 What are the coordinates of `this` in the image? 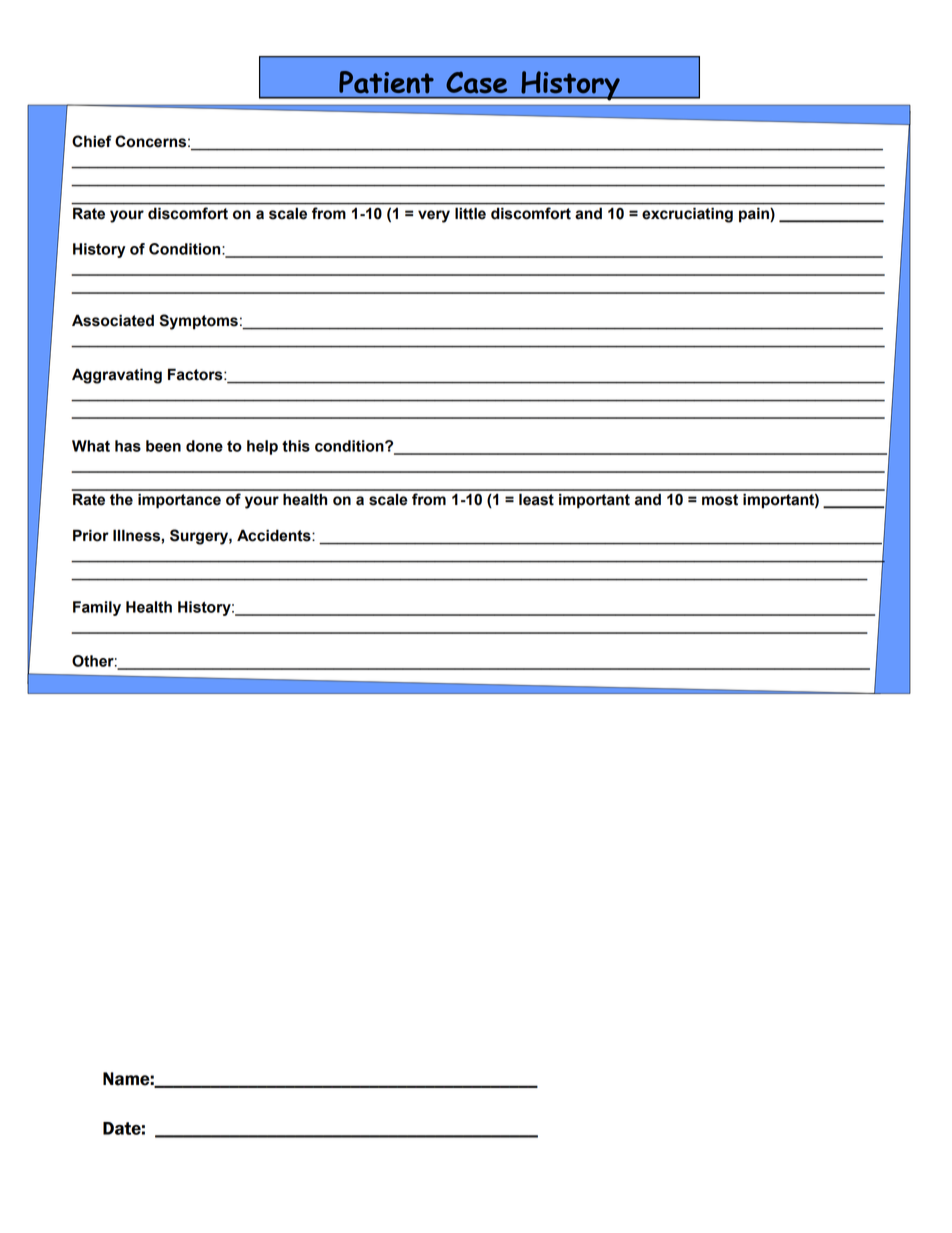 It's located at (296, 446).
